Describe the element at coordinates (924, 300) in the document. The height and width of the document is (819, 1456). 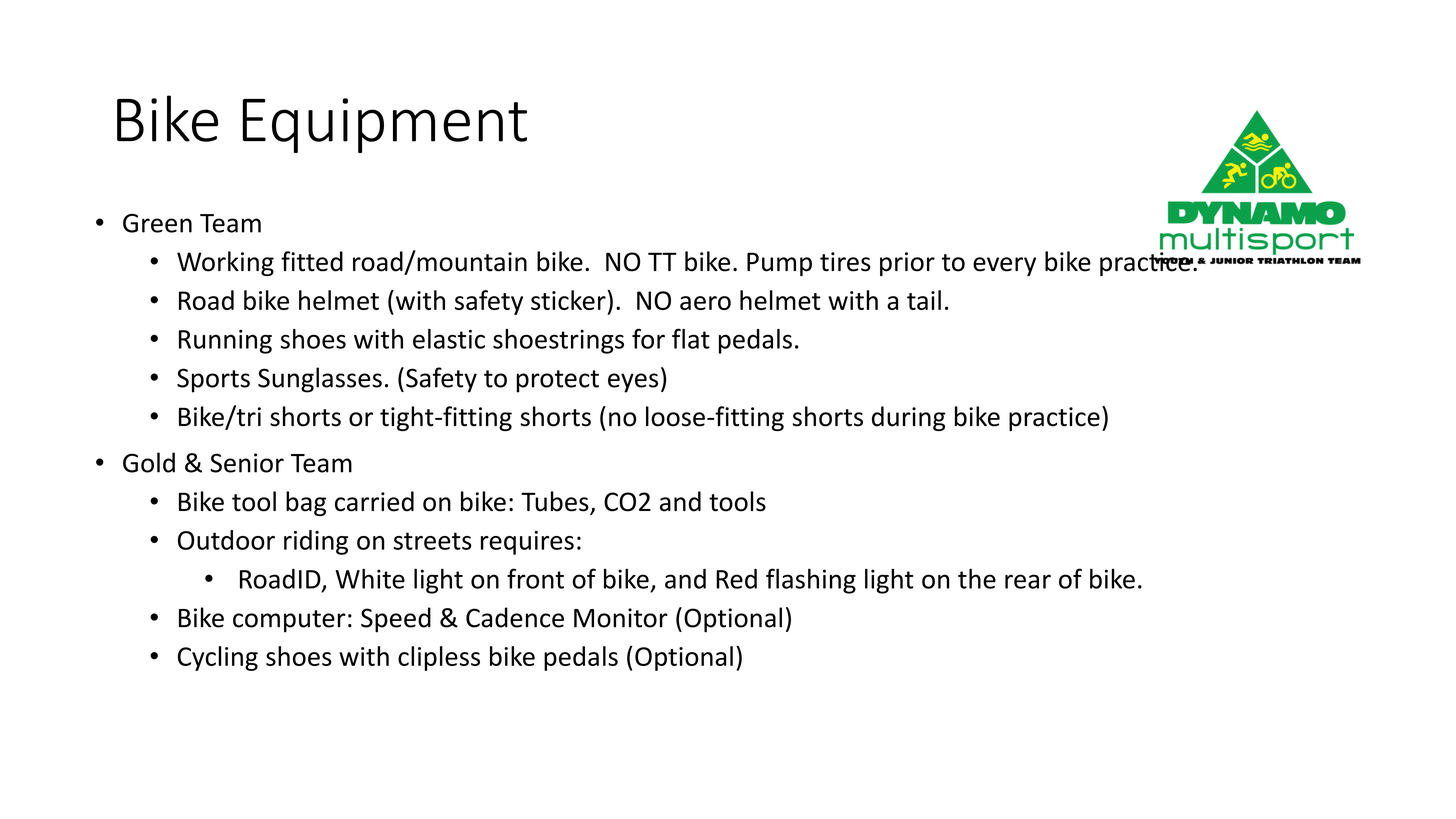
I see `tail` at that location.
